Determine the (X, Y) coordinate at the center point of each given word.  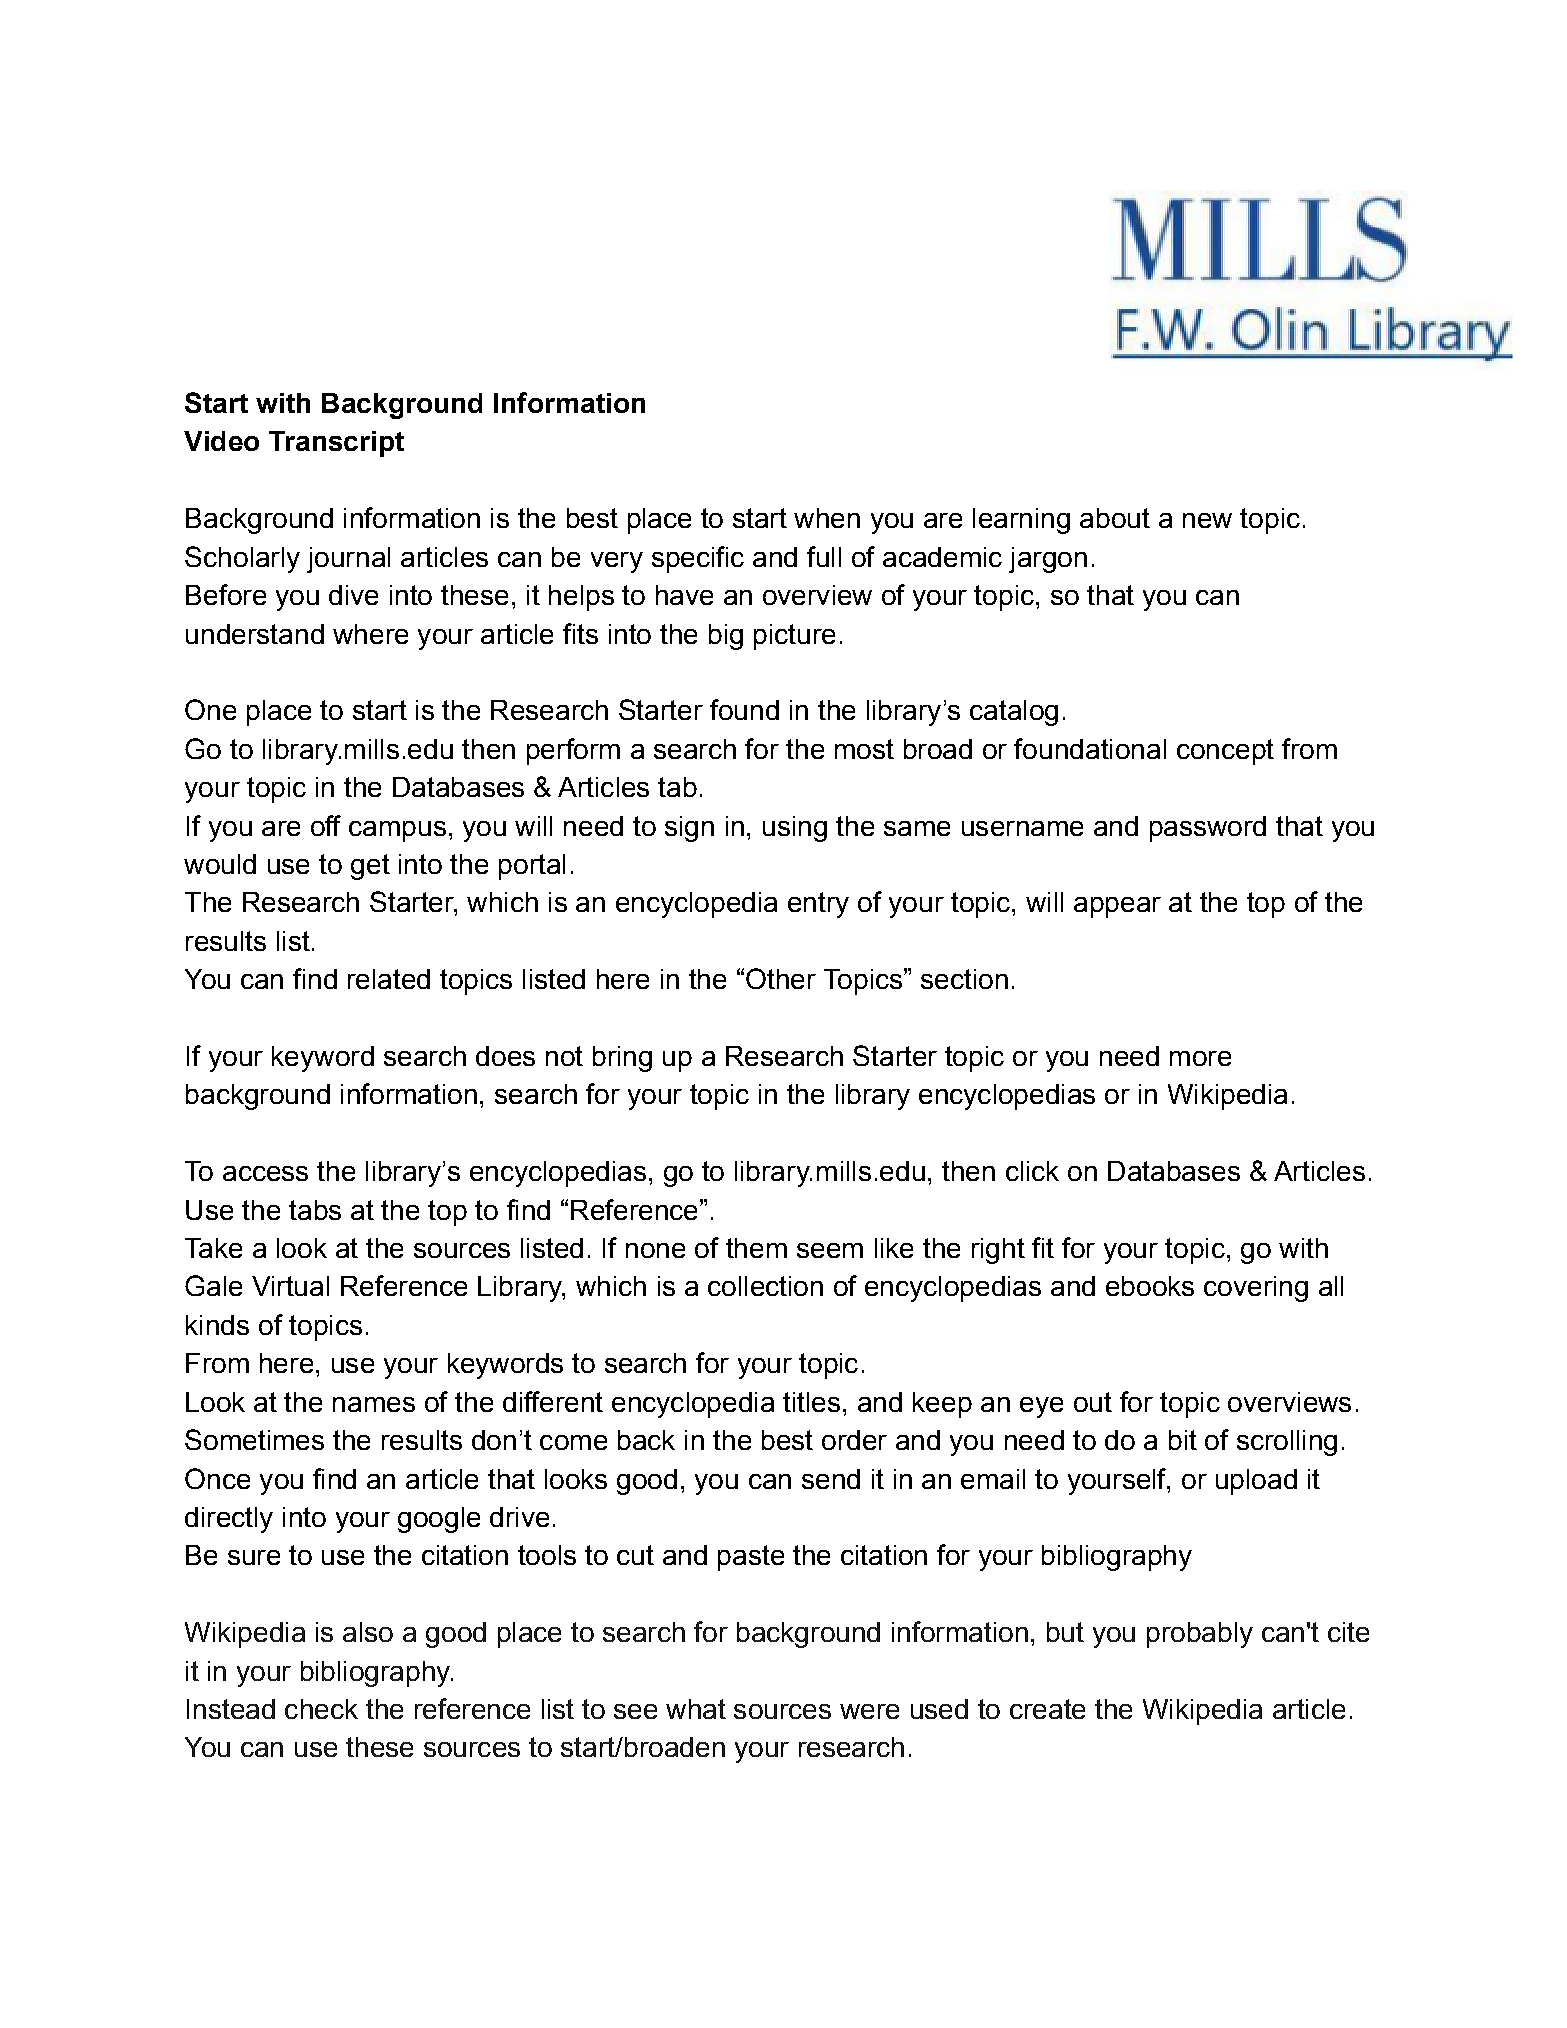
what (696, 1709)
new (1207, 520)
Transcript (336, 444)
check (321, 1709)
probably (1200, 1635)
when (827, 518)
